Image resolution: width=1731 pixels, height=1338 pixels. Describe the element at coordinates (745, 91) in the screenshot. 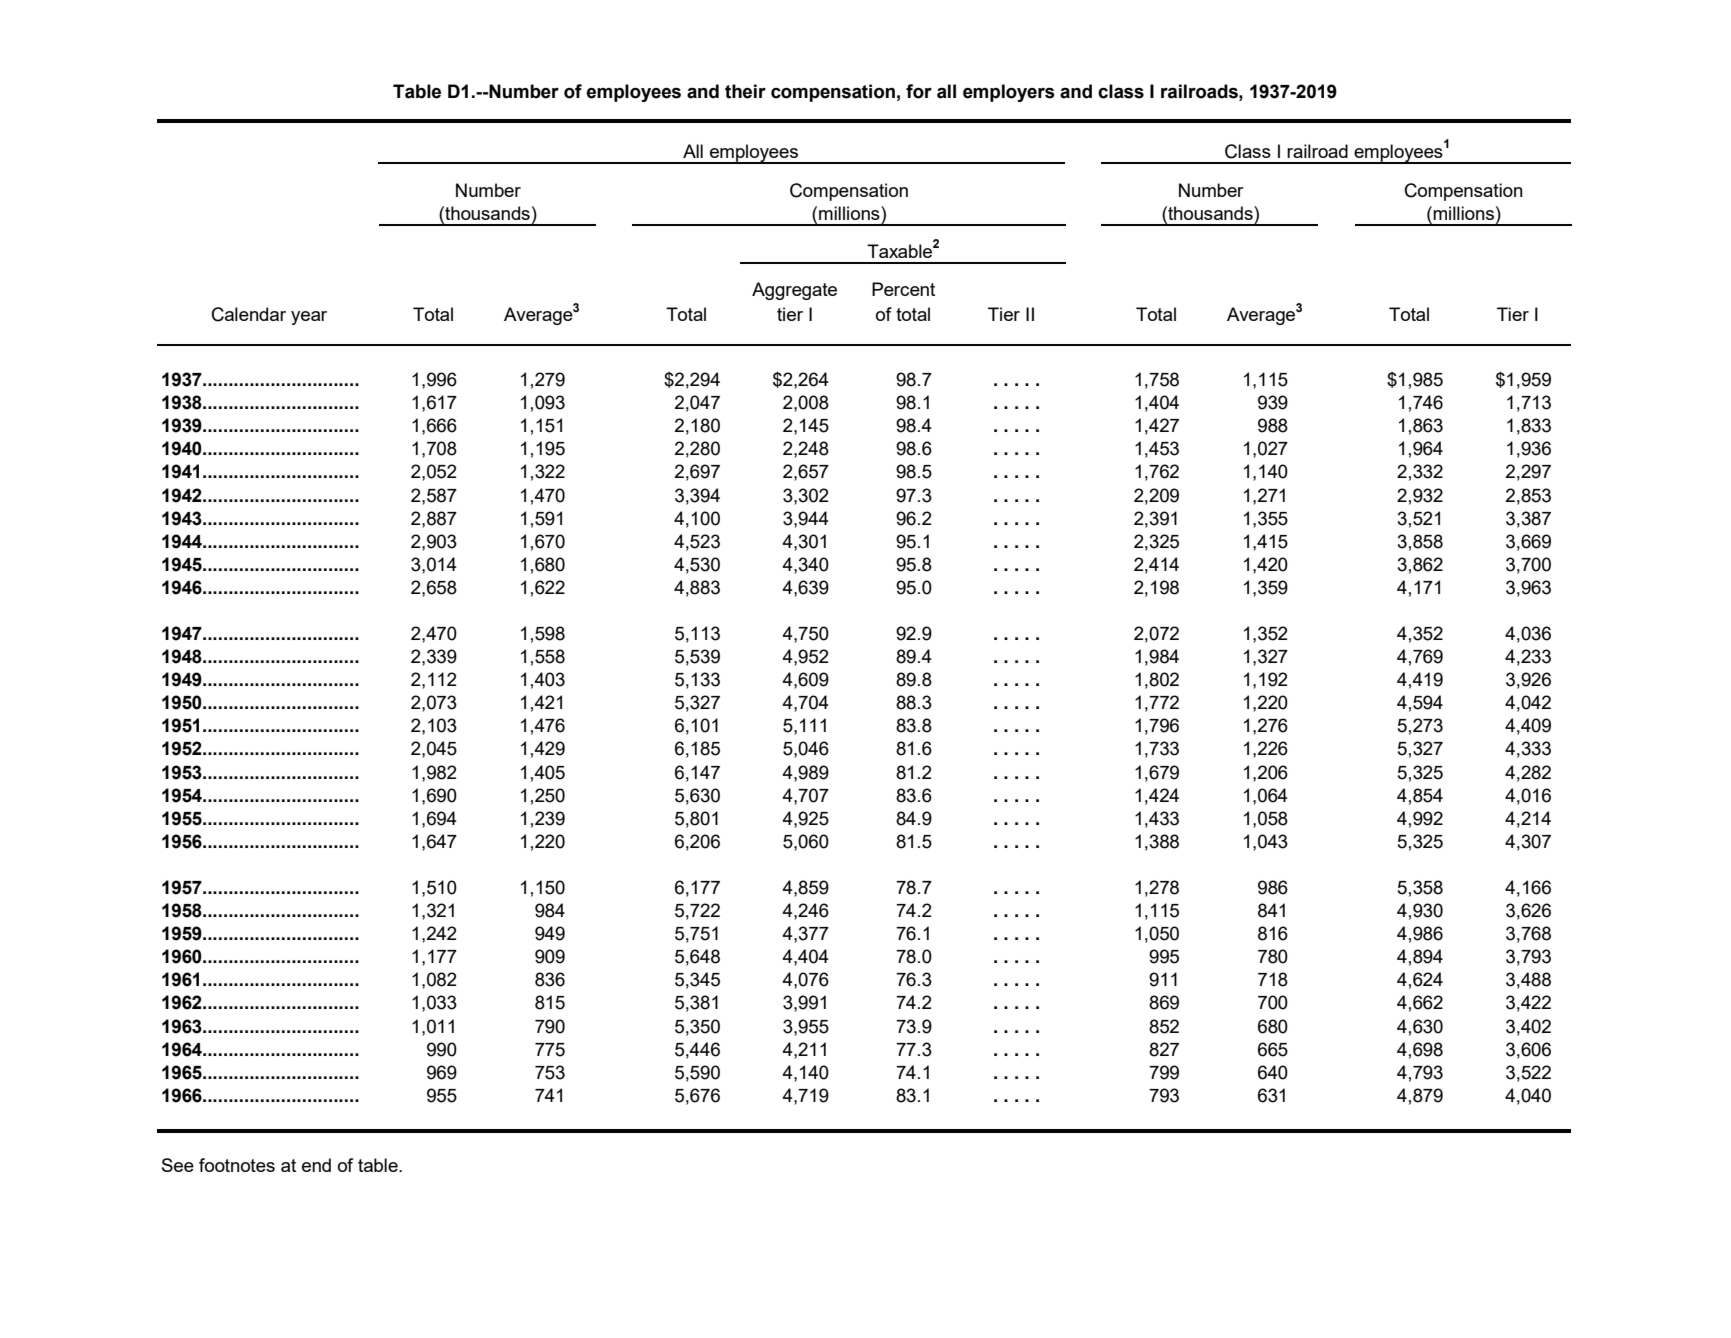

I see `their` at that location.
